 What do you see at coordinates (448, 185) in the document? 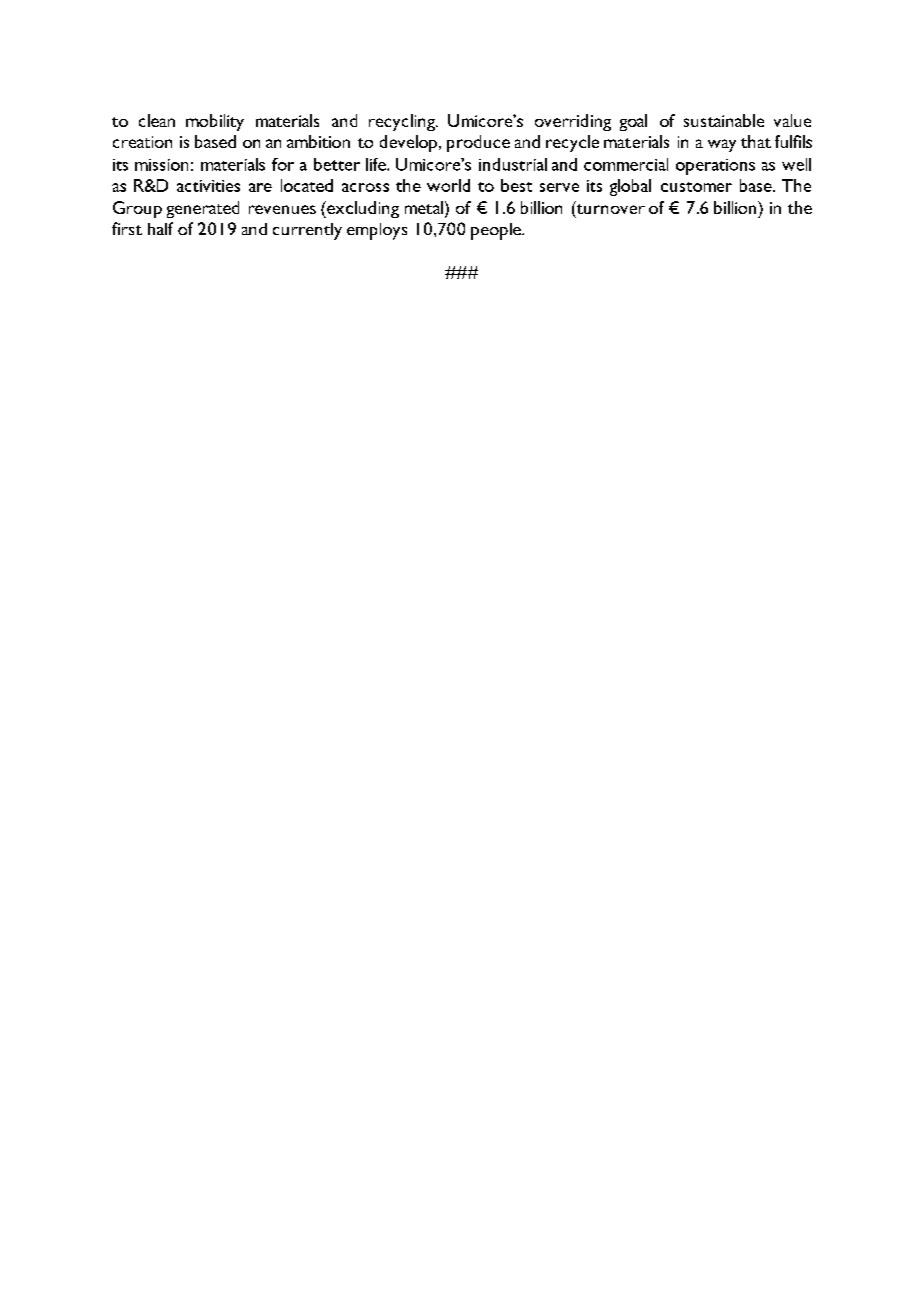
I see `world` at bounding box center [448, 185].
